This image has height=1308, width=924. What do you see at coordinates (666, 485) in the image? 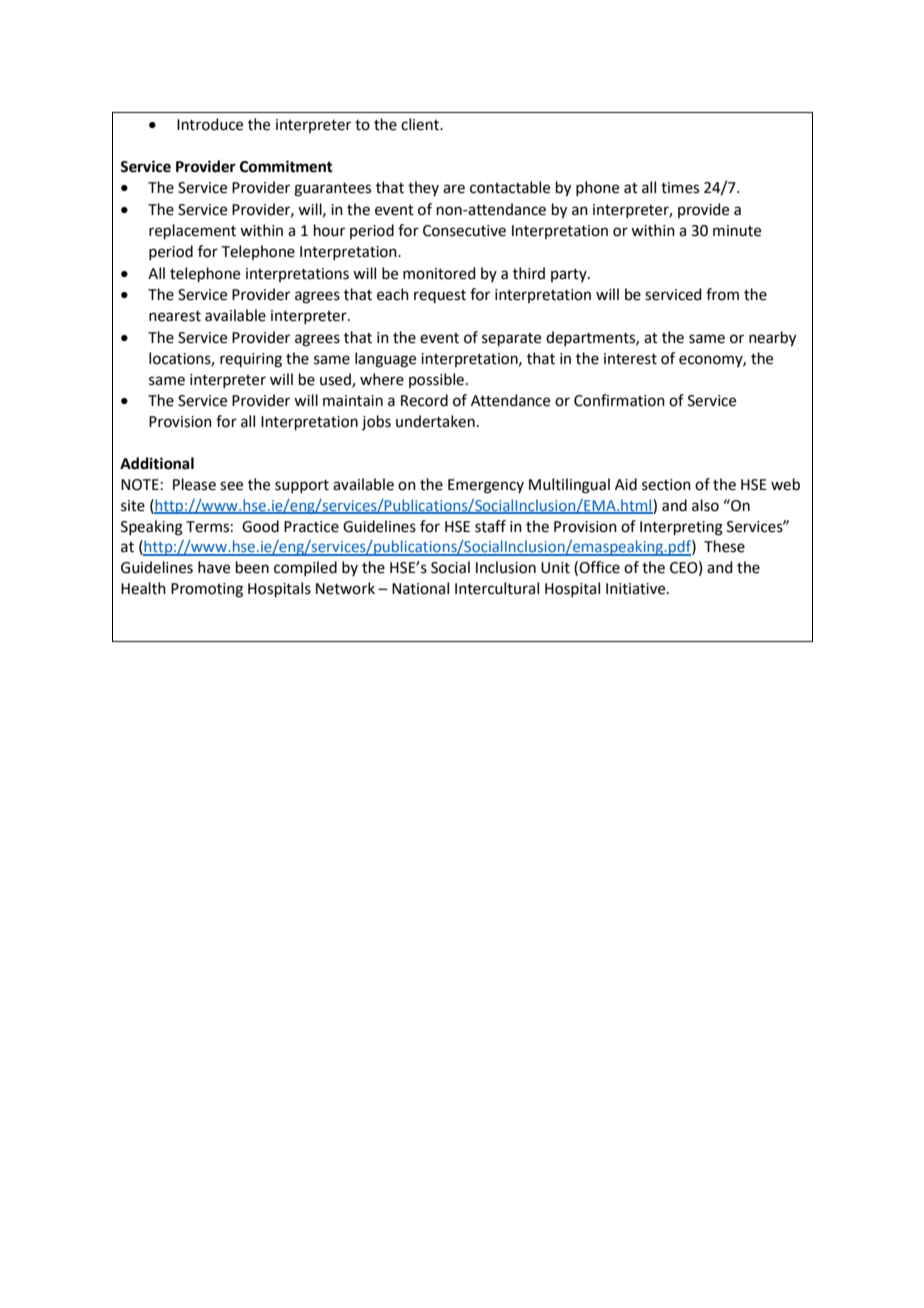
I see `section` at bounding box center [666, 485].
